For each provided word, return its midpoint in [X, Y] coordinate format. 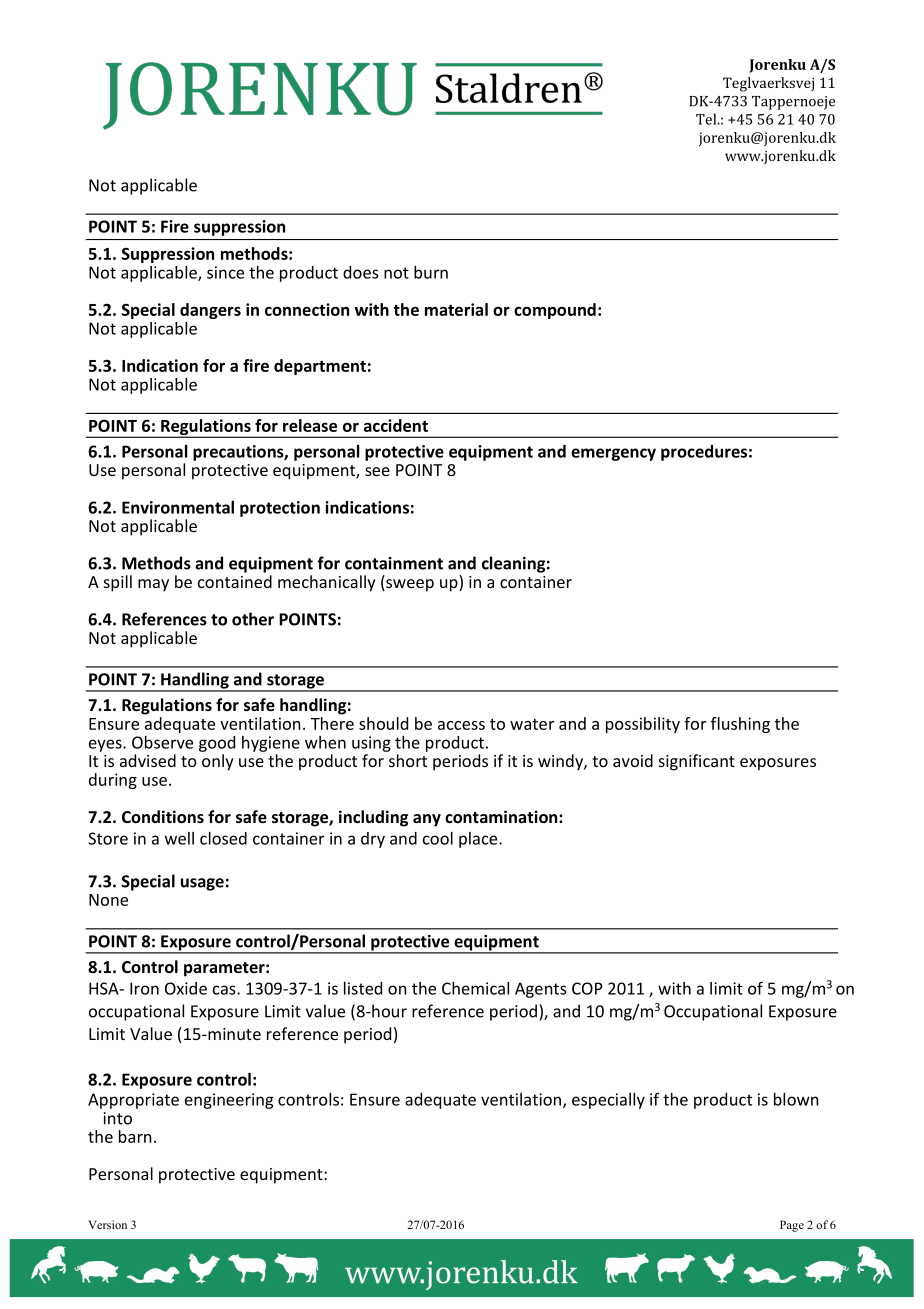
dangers [210, 311]
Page [792, 1226]
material [456, 309]
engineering [229, 1101]
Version [107, 1224]
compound [555, 311]
